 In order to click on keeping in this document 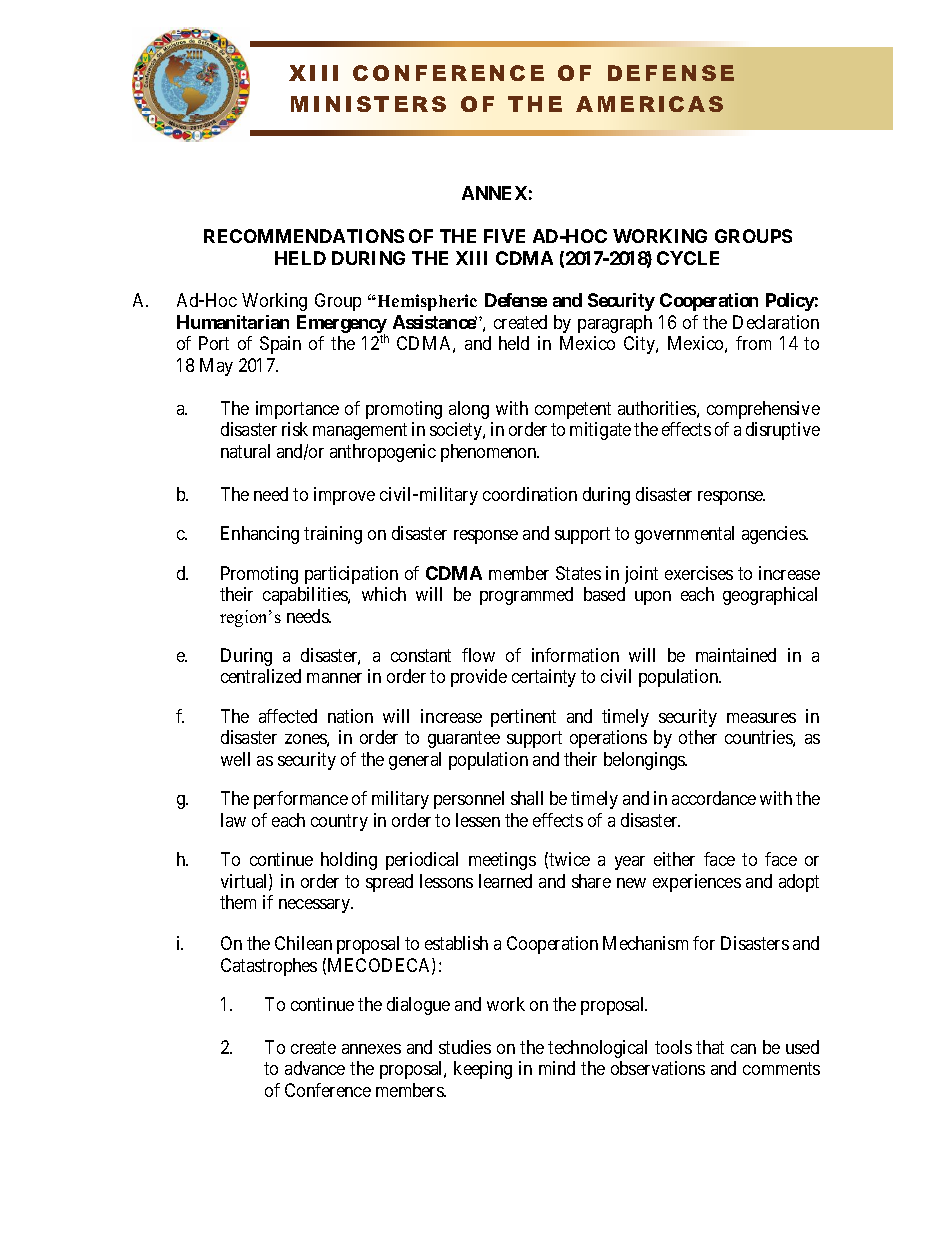, I will do `click(483, 1070)`.
